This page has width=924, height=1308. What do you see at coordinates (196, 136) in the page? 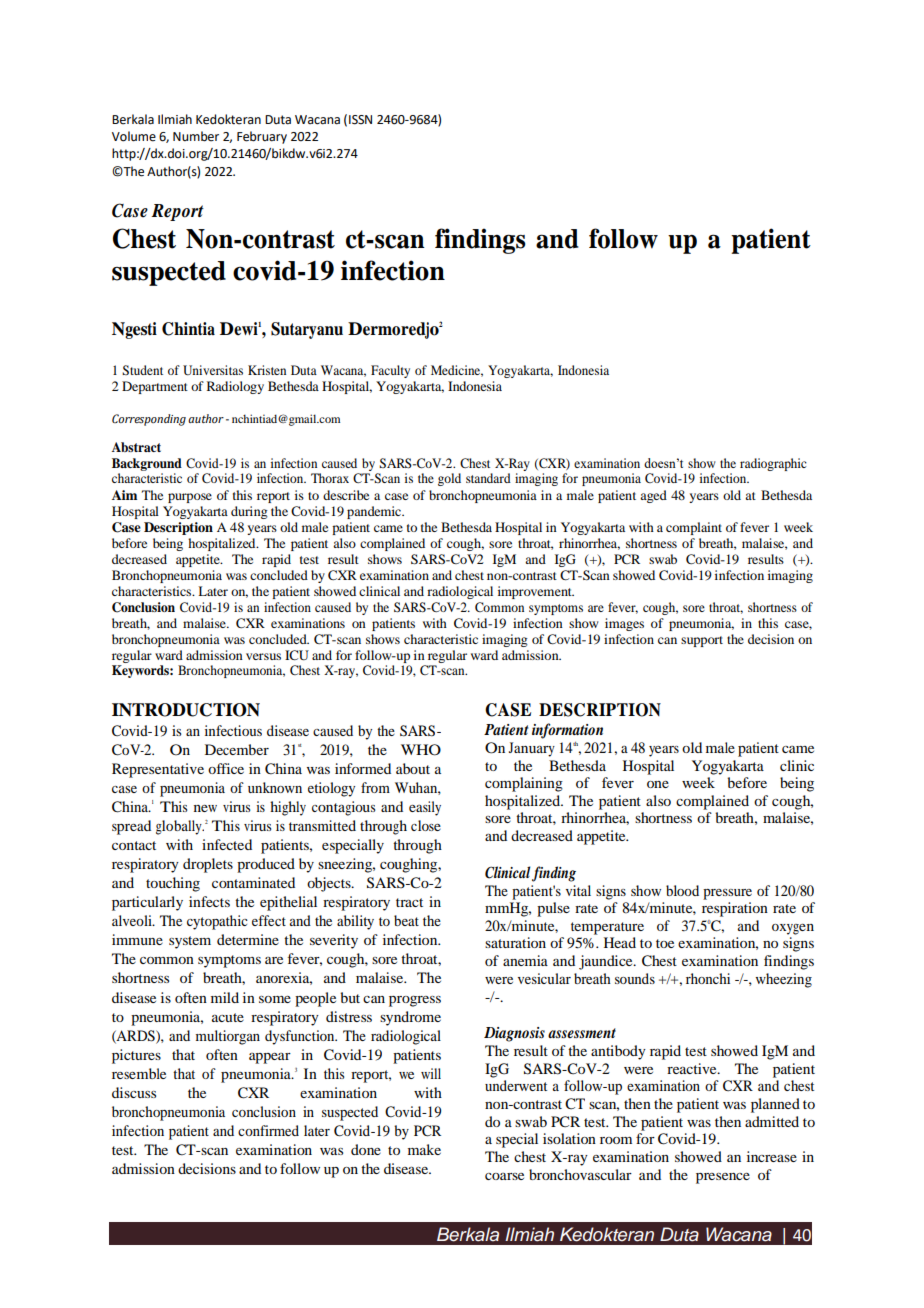
I see `Number` at bounding box center [196, 136].
